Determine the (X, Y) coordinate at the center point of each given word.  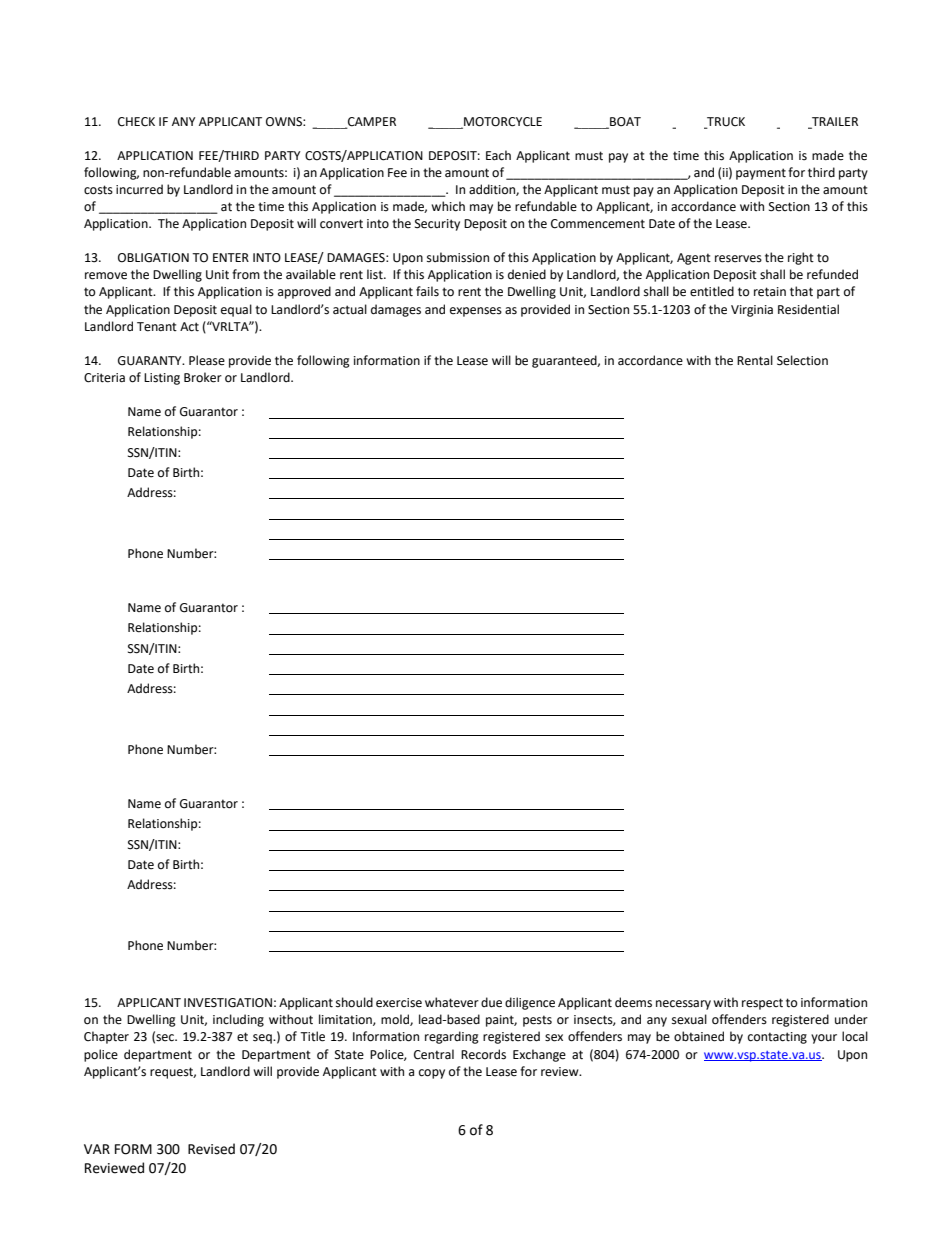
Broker (203, 377)
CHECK (136, 122)
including (238, 1020)
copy (432, 1074)
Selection (802, 360)
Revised (211, 1149)
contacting (777, 1038)
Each (498, 155)
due (491, 1002)
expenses (476, 312)
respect (762, 1004)
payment (761, 174)
